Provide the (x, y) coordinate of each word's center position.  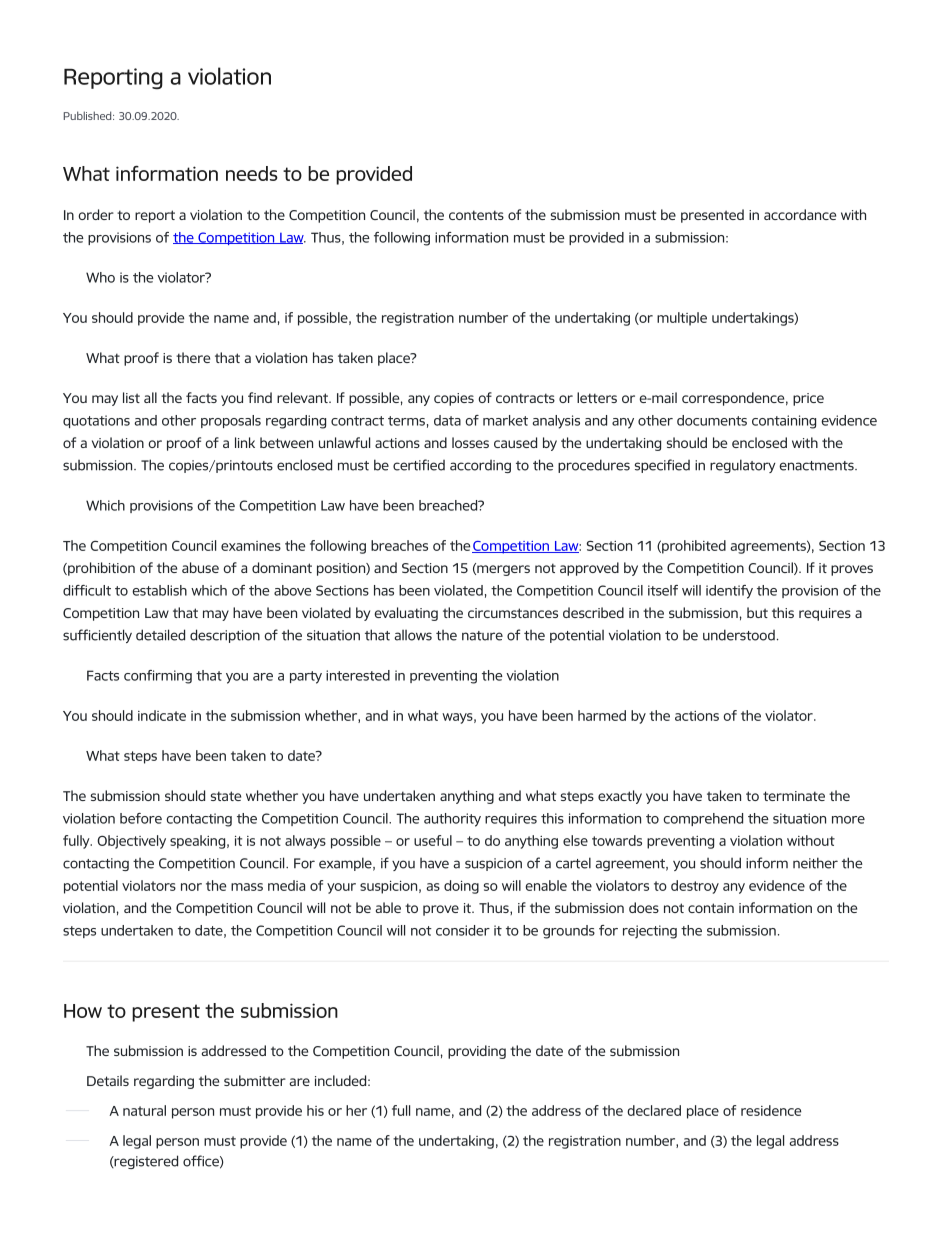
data (447, 420)
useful (433, 840)
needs (252, 173)
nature (482, 636)
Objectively (131, 842)
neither (815, 863)
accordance (800, 214)
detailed (160, 635)
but (757, 612)
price (808, 399)
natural (144, 1110)
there (193, 357)
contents (476, 215)
